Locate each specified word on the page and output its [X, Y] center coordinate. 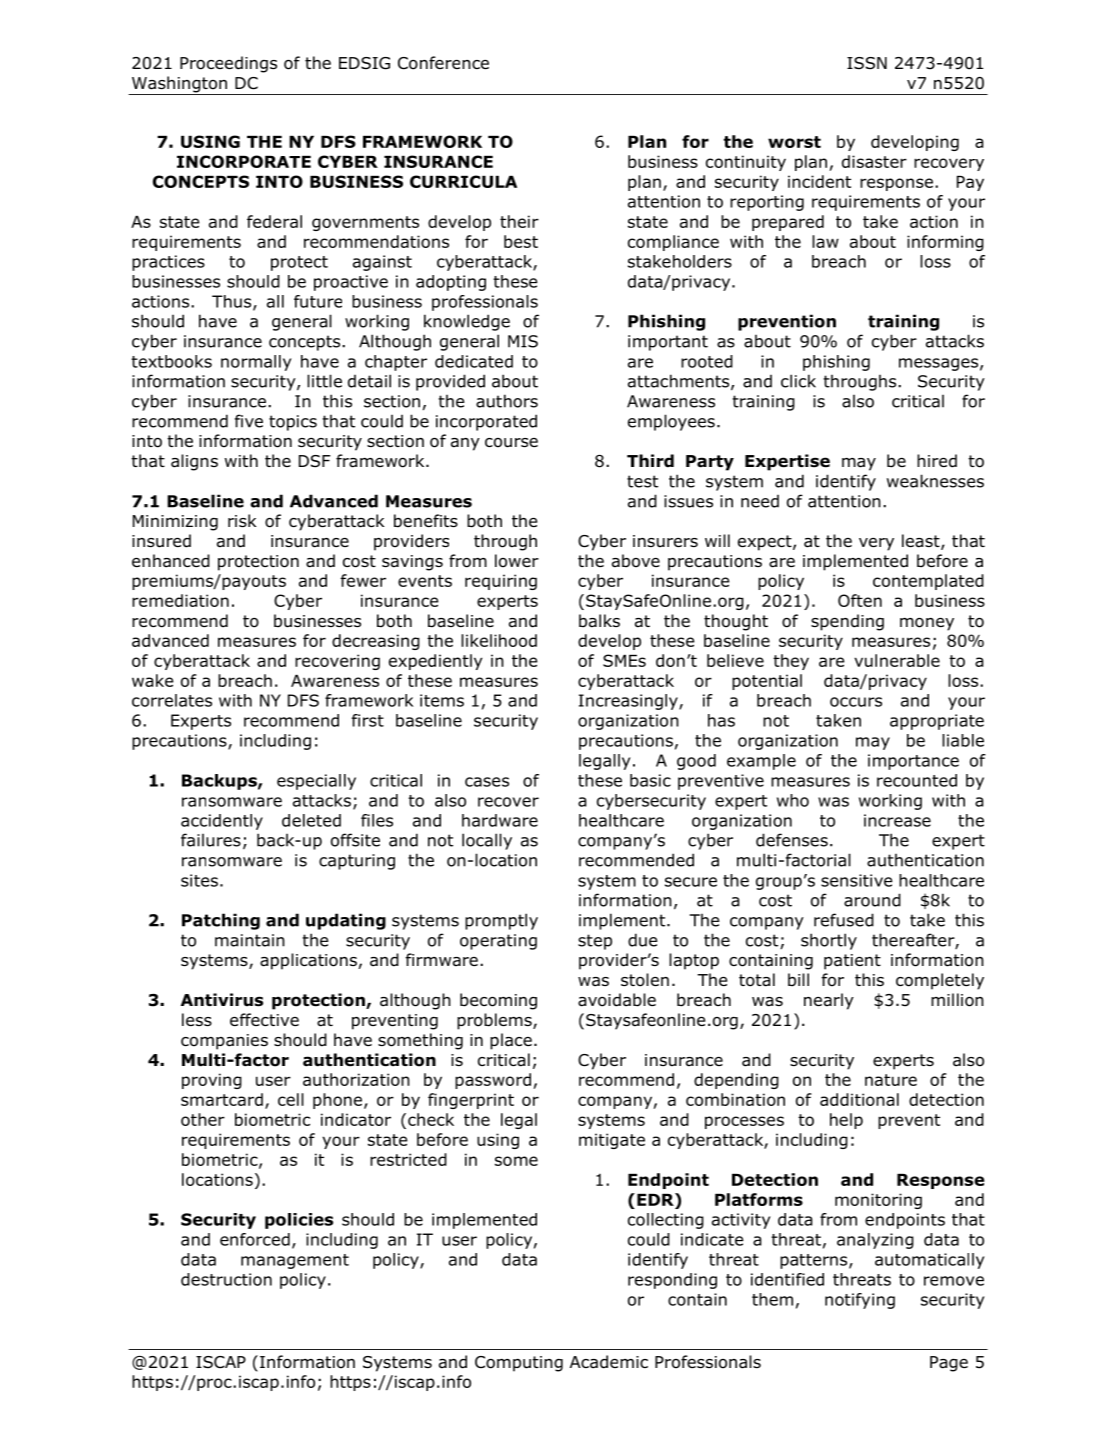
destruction [226, 1279]
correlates [172, 700]
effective [264, 1019]
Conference [443, 63]
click [798, 381]
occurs [856, 702]
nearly [829, 1001]
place [511, 1041]
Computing [519, 1364]
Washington [179, 85]
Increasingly [629, 702]
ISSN [867, 63]
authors [507, 401]
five [249, 421]
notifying [860, 1301]
